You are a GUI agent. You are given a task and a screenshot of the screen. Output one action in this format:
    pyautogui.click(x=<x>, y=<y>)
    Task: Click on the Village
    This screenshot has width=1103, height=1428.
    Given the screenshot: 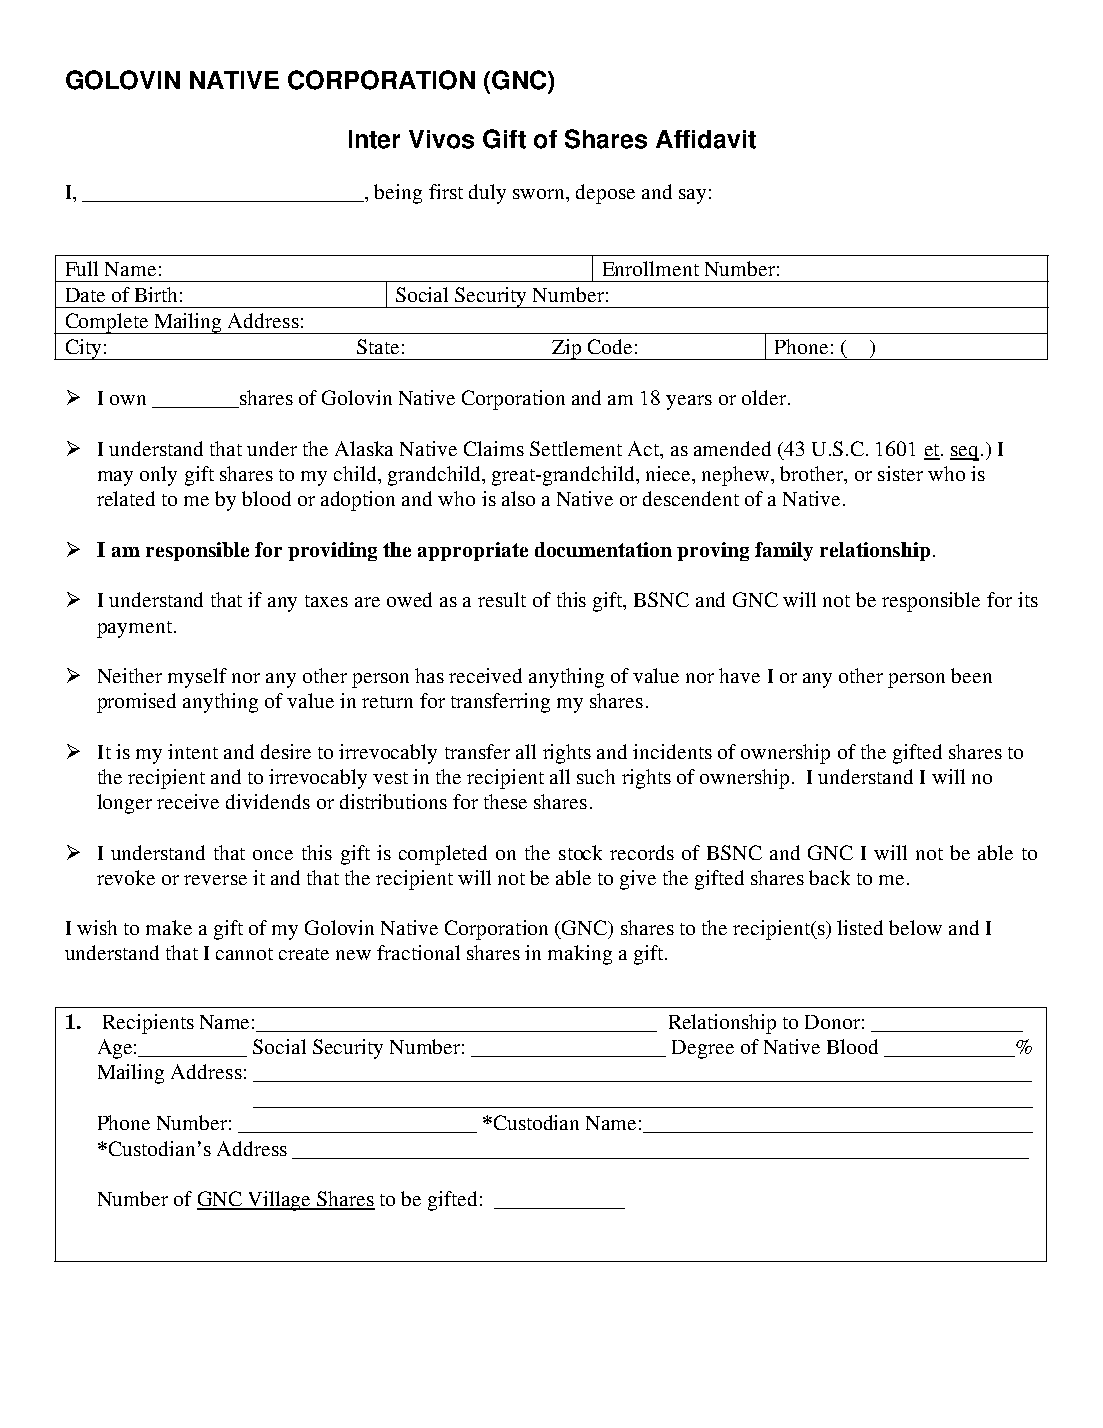 What is the action you would take?
    pyautogui.click(x=280, y=1201)
